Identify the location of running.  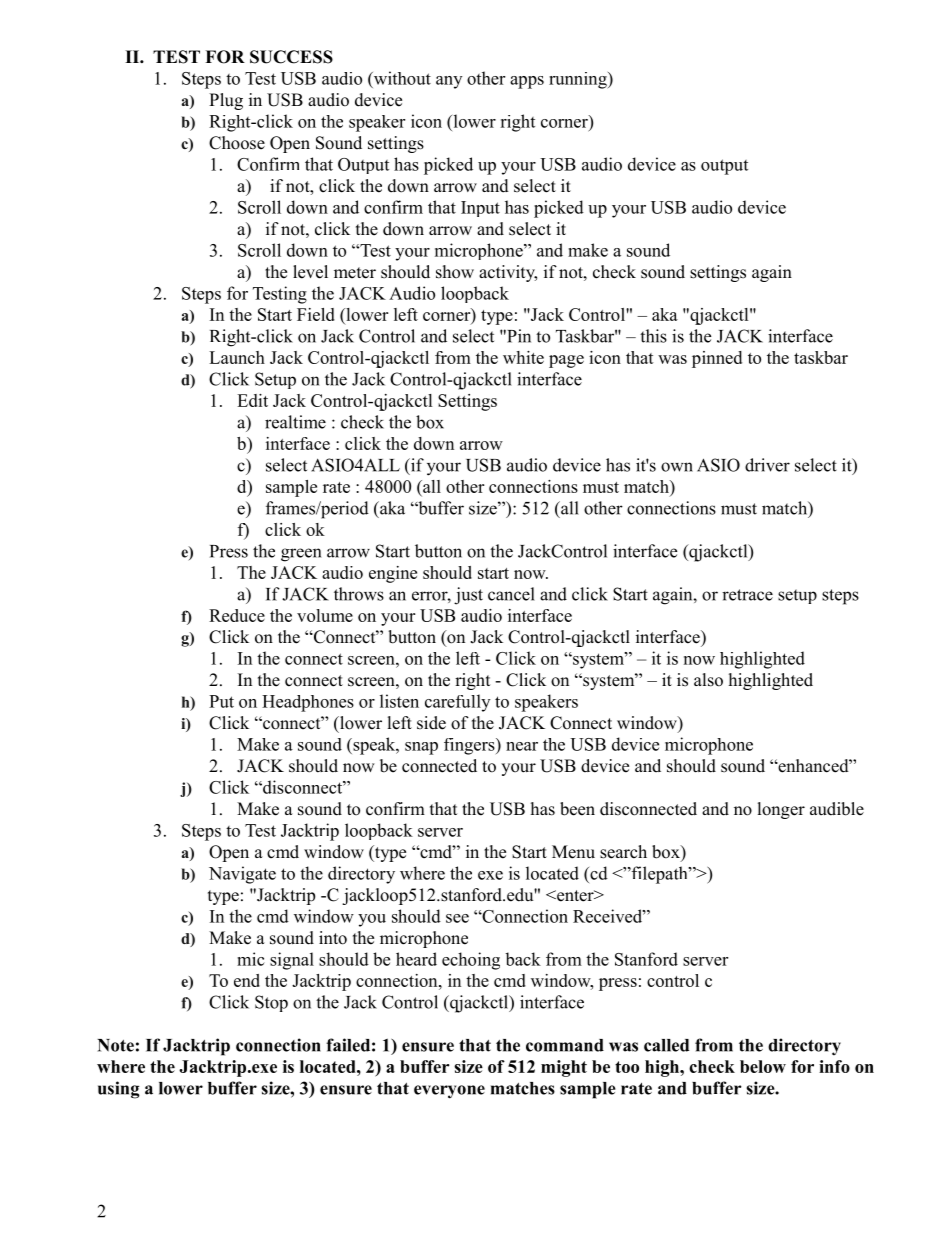
(579, 80).
